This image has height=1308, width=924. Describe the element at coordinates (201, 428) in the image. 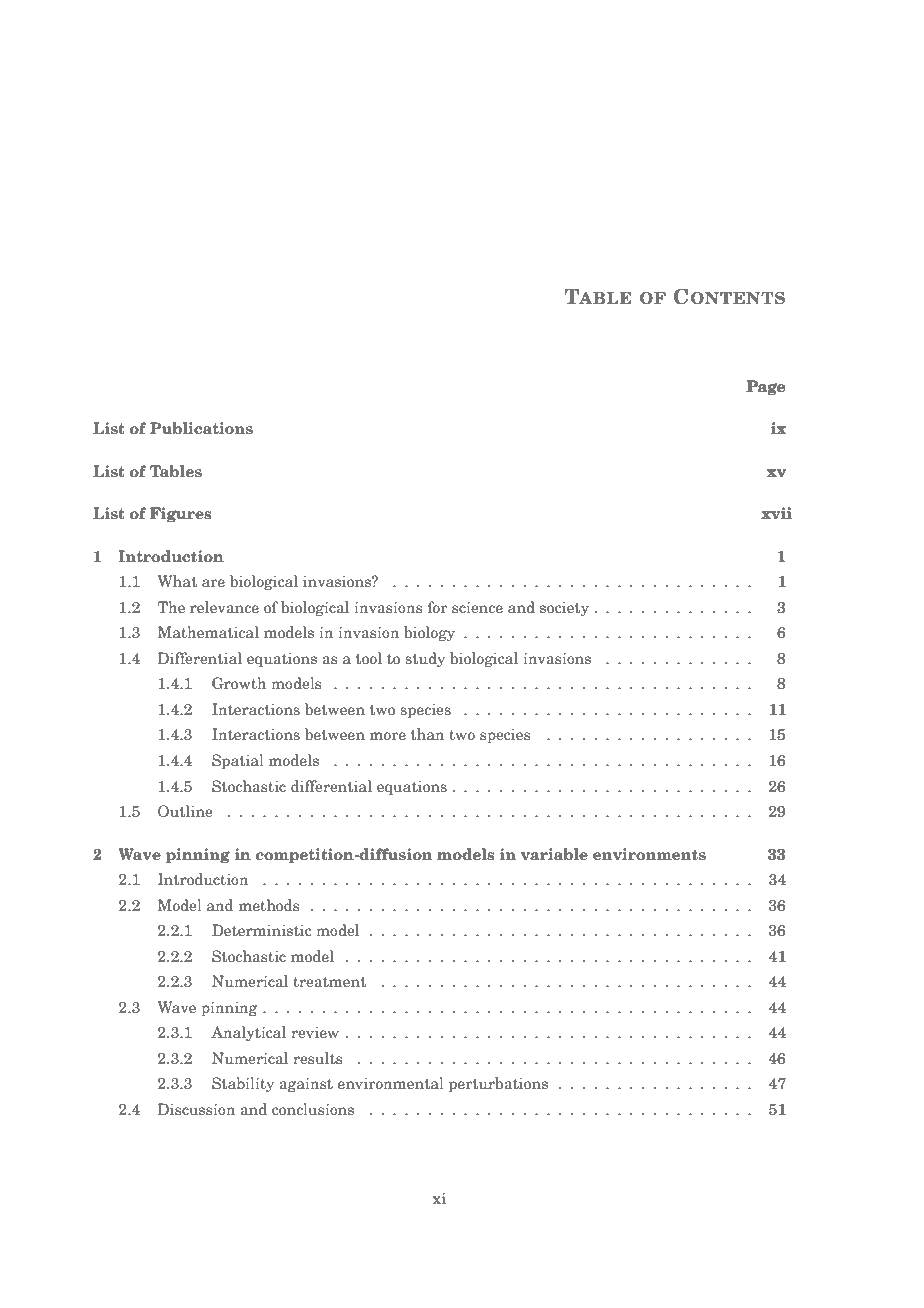

I see `Publications` at that location.
